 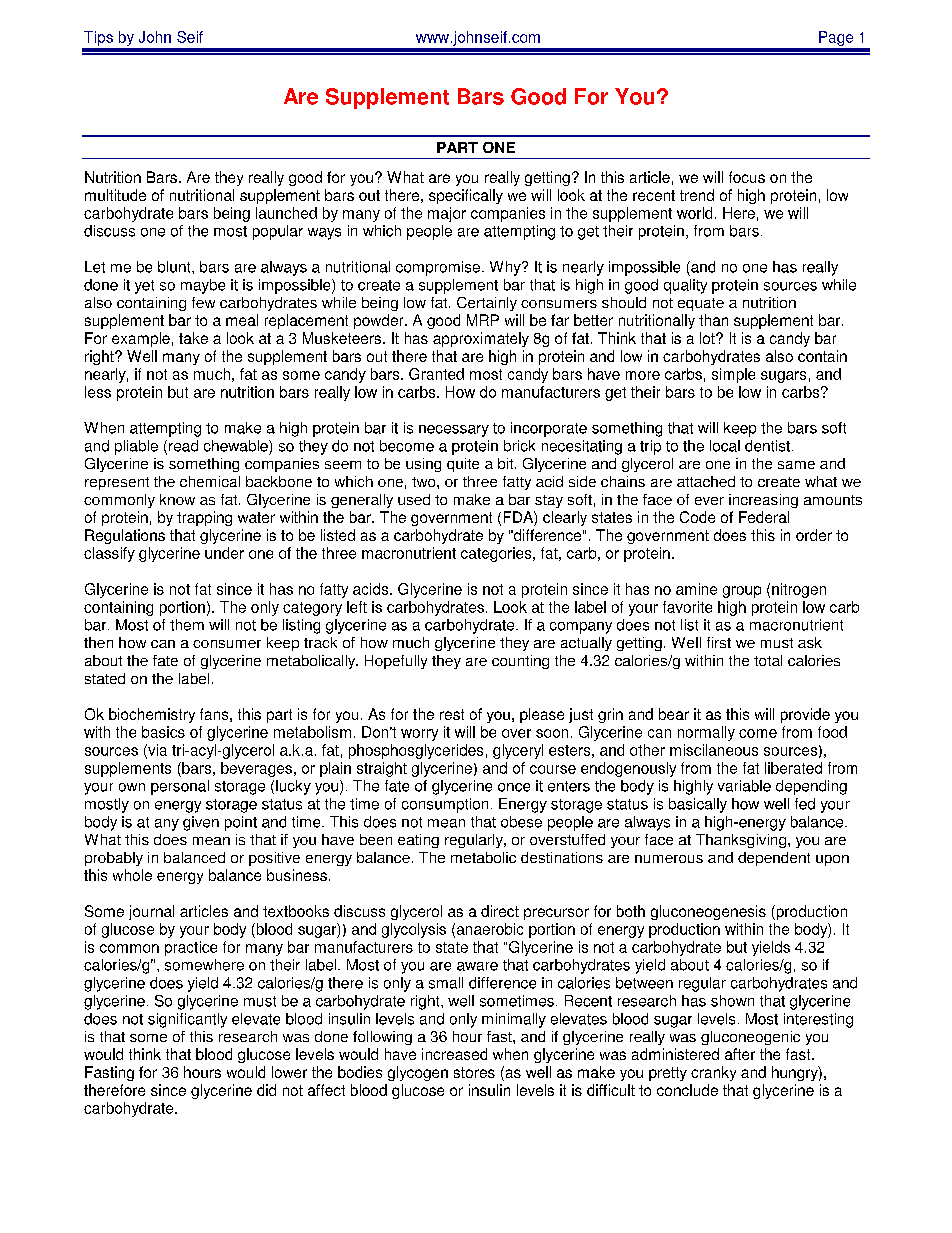 What do you see at coordinates (418, 841) in the image?
I see `eating` at bounding box center [418, 841].
